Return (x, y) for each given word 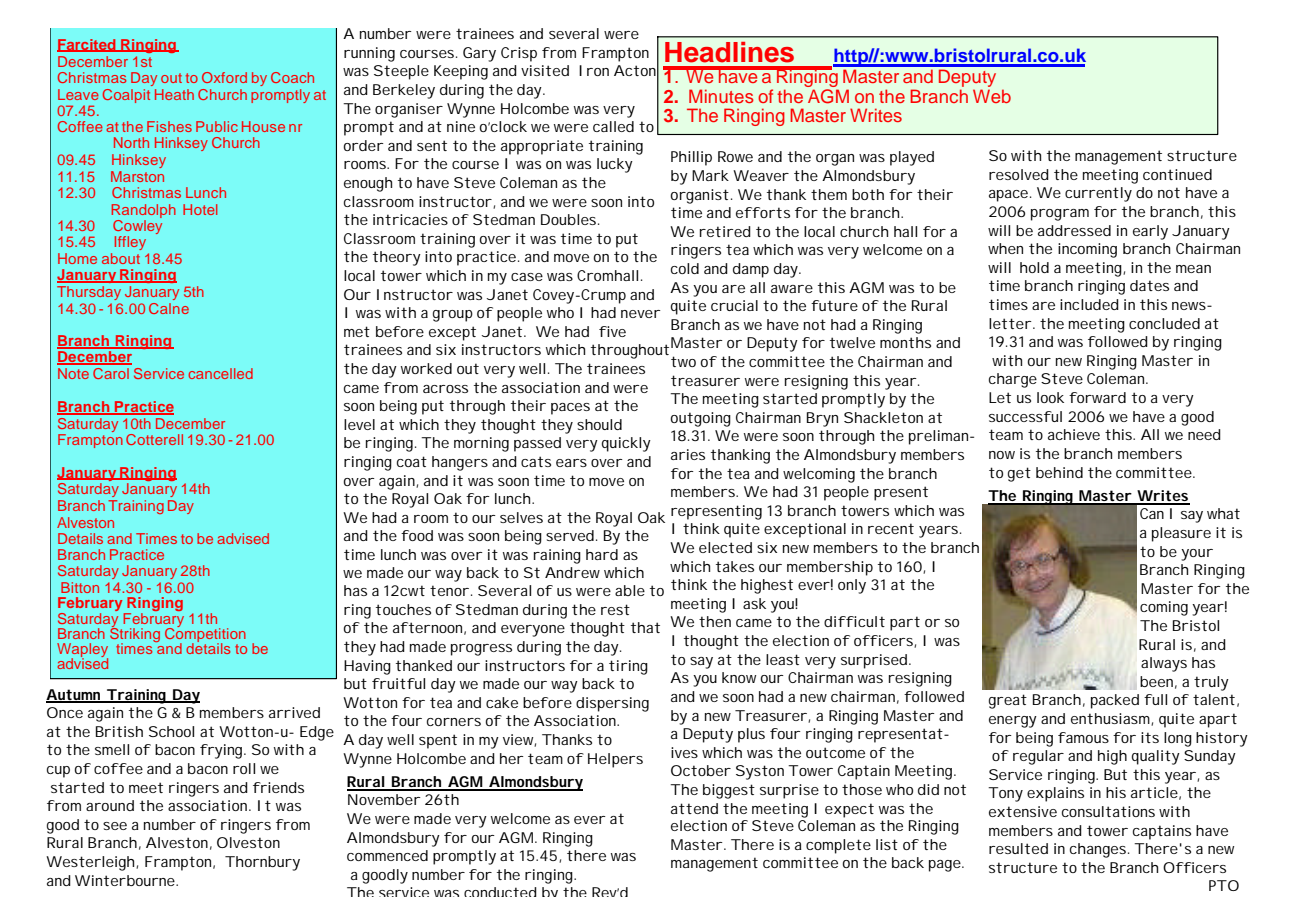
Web (992, 96)
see (115, 826)
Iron (594, 70)
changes (1099, 850)
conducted (500, 892)
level (359, 424)
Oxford (224, 77)
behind (1059, 472)
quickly (626, 444)
